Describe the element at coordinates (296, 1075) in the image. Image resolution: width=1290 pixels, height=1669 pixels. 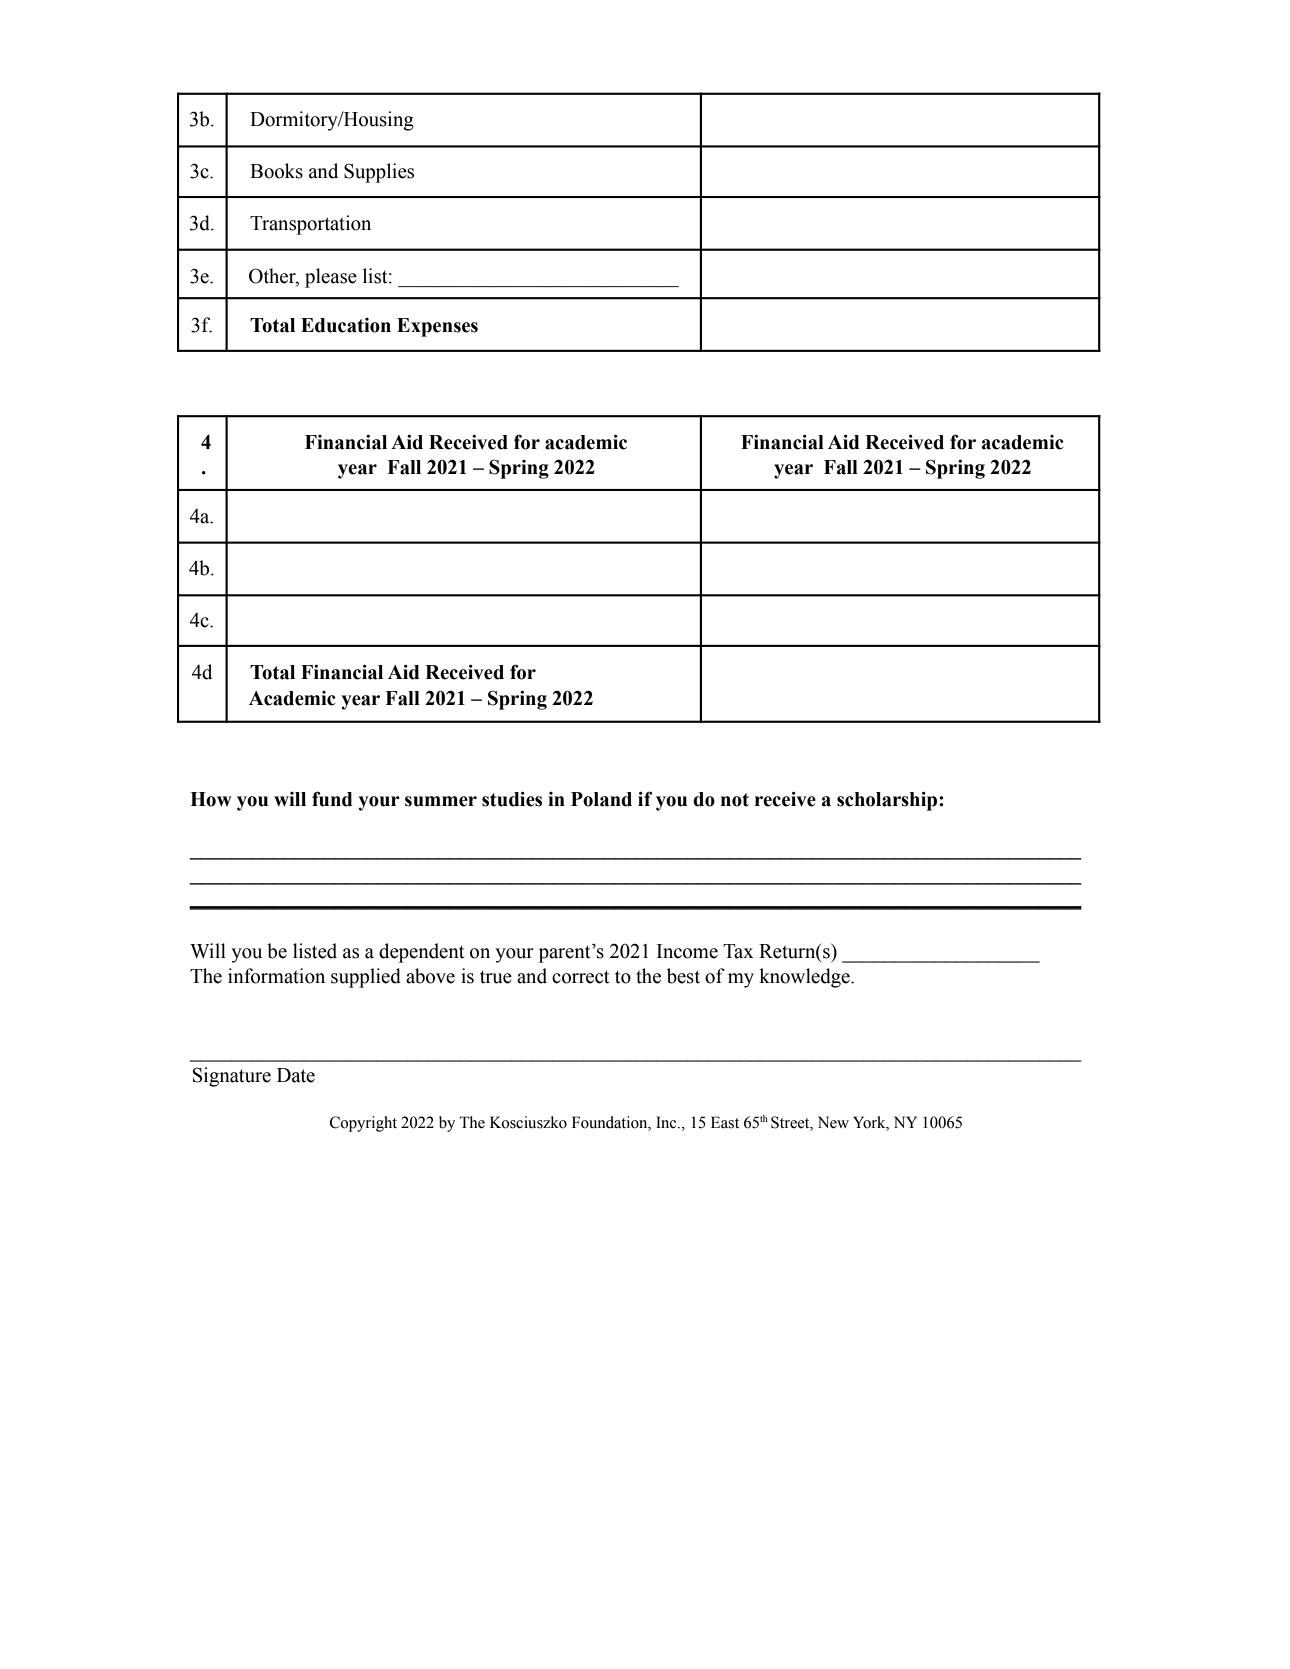
I see `Date` at that location.
